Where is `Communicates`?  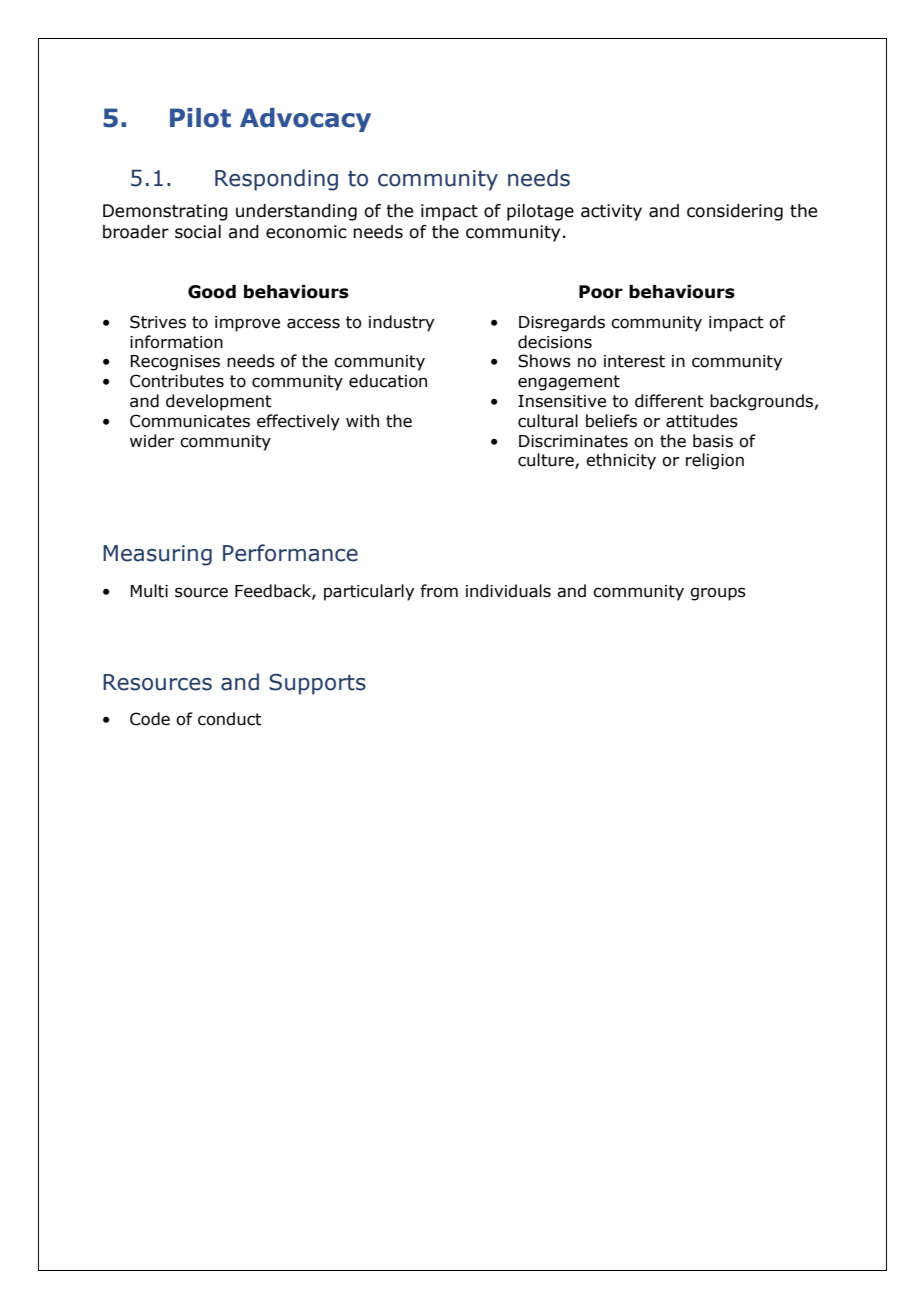 Communicates is located at coordinates (190, 421).
